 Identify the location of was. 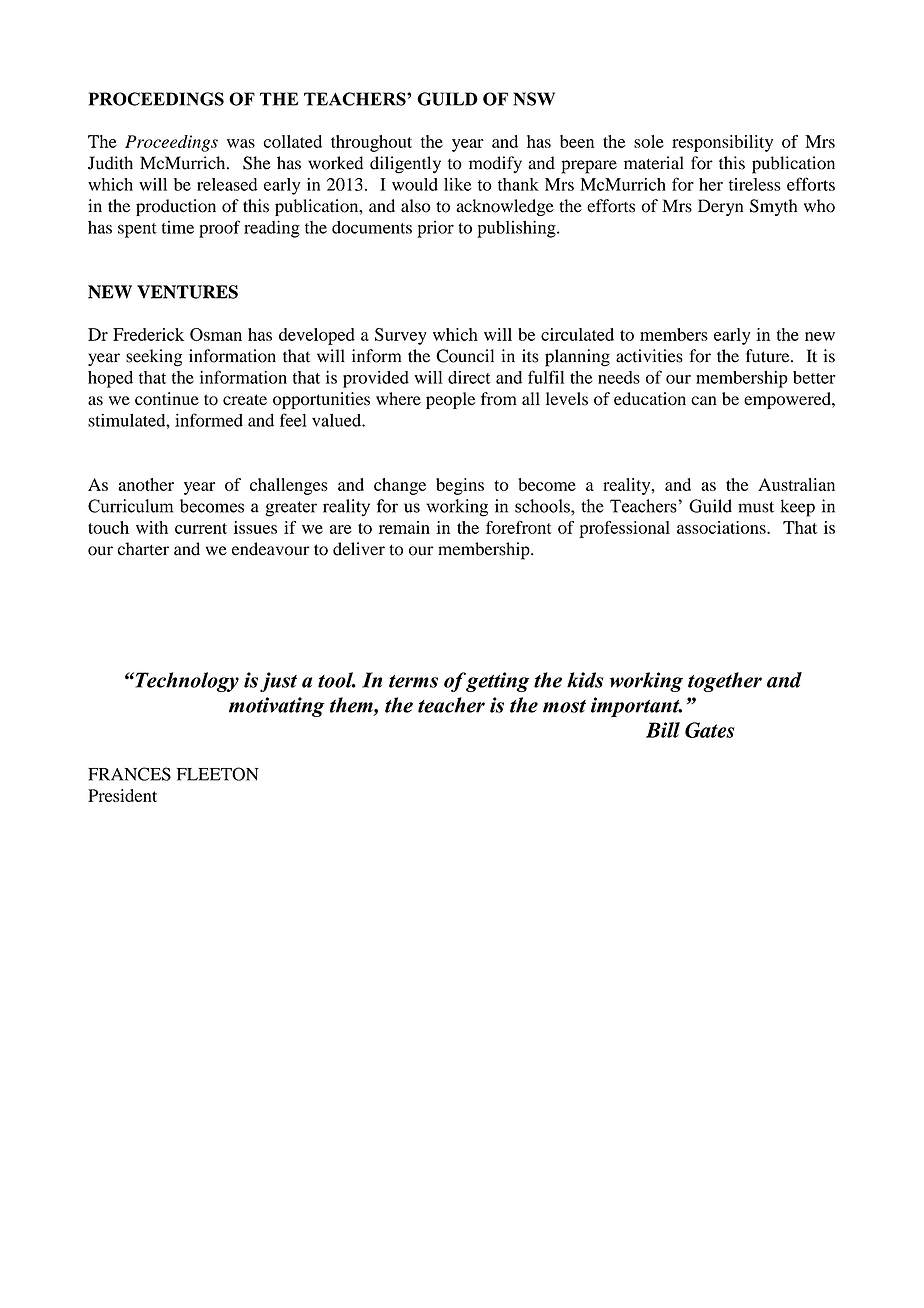
(241, 143).
